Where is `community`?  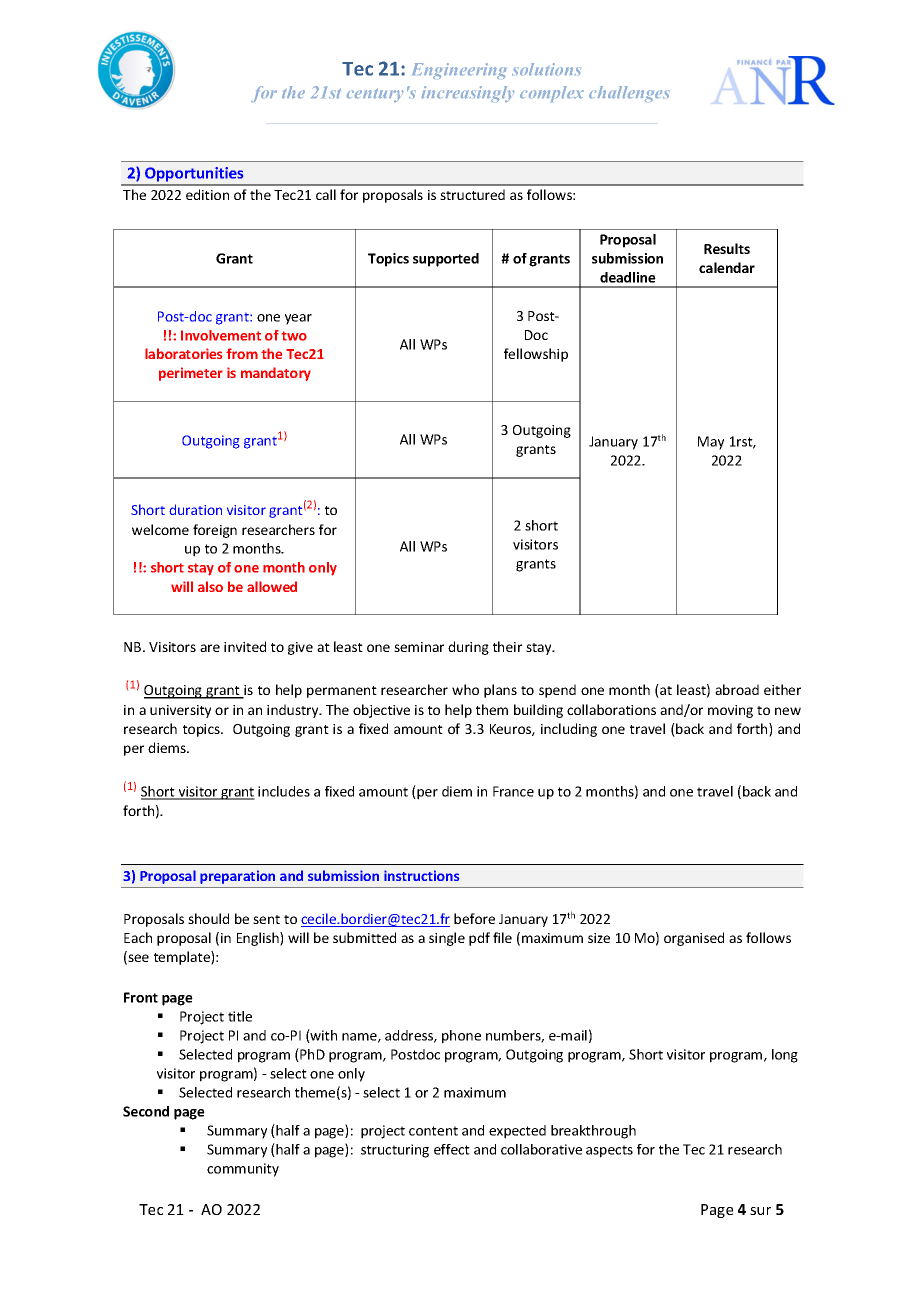 community is located at coordinates (243, 1170).
